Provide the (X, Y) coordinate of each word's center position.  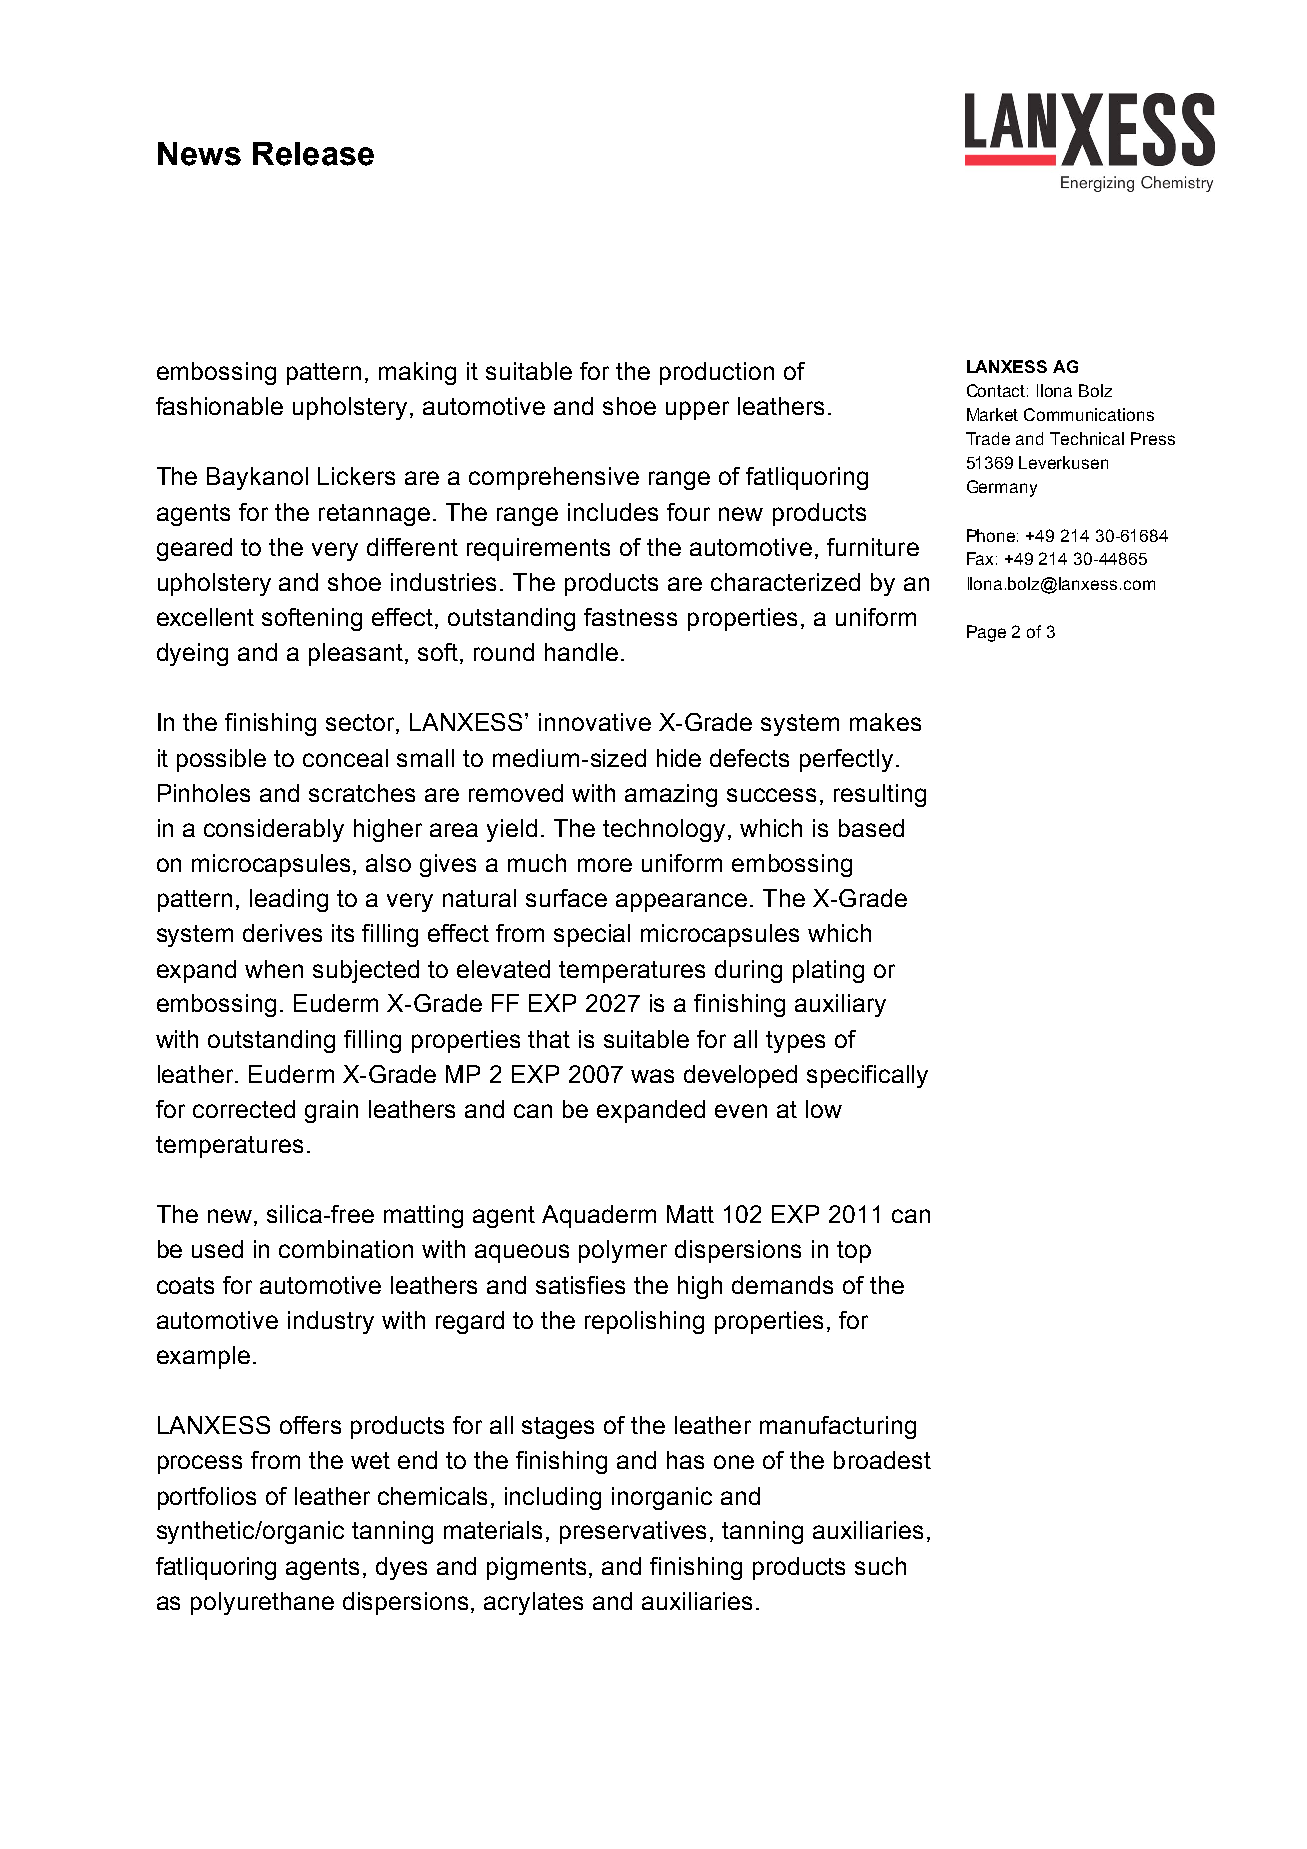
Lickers (356, 476)
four (688, 512)
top (854, 1252)
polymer (623, 1251)
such (880, 1566)
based (871, 828)
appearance (681, 902)
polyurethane (262, 1603)
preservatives (633, 1532)
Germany (1002, 488)
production (717, 373)
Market (992, 414)
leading (289, 900)
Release (313, 154)
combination (346, 1249)
